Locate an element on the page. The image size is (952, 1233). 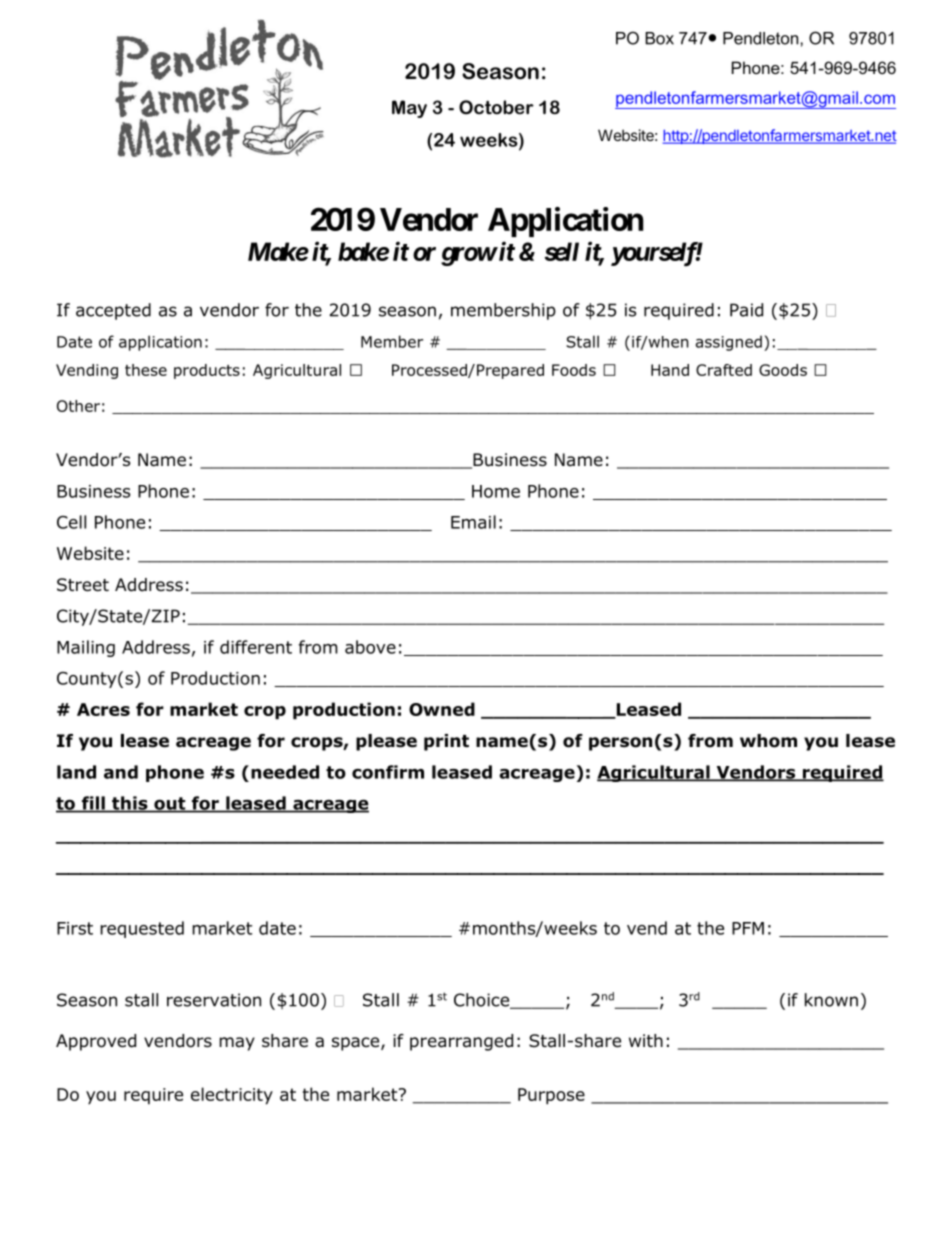
whom is located at coordinates (768, 741).
